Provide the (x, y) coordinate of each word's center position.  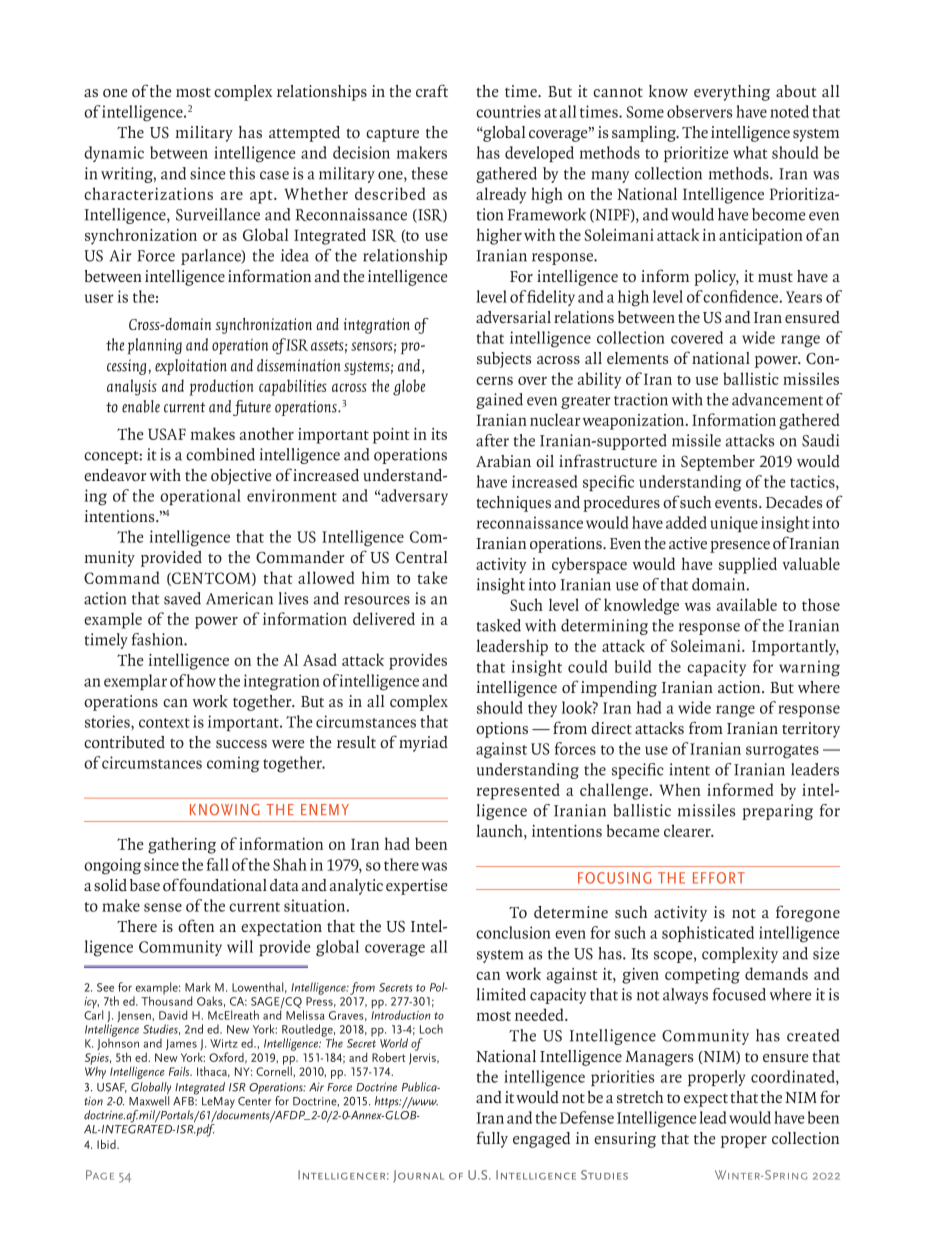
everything (732, 93)
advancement (777, 399)
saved (182, 598)
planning (155, 346)
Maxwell (149, 1101)
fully (492, 1139)
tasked (499, 625)
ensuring (625, 1140)
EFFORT (719, 878)
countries (508, 111)
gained (499, 401)
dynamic (114, 154)
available (746, 604)
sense (163, 907)
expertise (416, 887)
